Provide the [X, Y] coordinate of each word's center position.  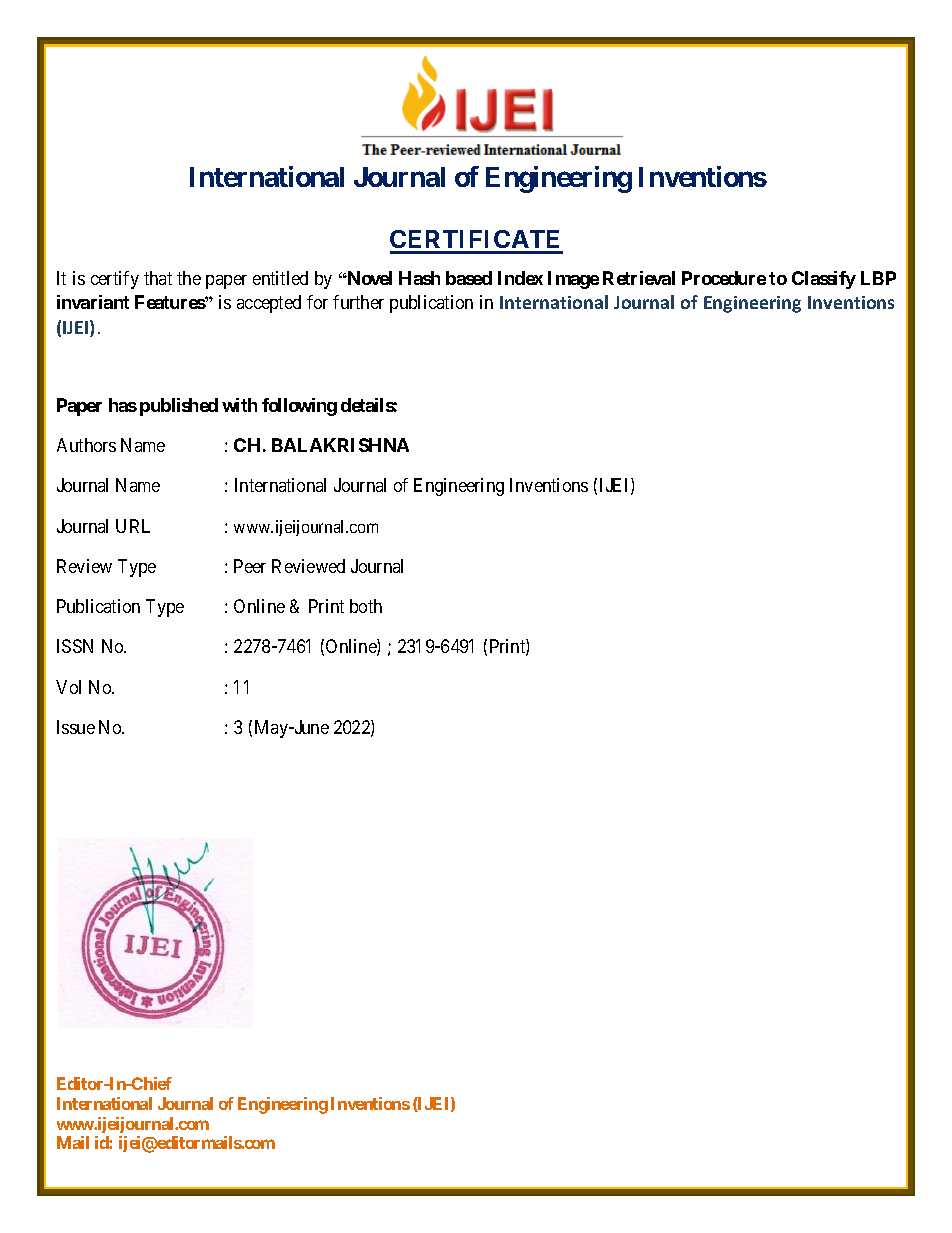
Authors [86, 445]
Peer [250, 566]
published [179, 407]
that [158, 278]
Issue [76, 727]
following [299, 407]
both [366, 606]
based [469, 278]
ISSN [75, 646]
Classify [824, 280]
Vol [68, 687]
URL [133, 526]
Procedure [724, 278]
